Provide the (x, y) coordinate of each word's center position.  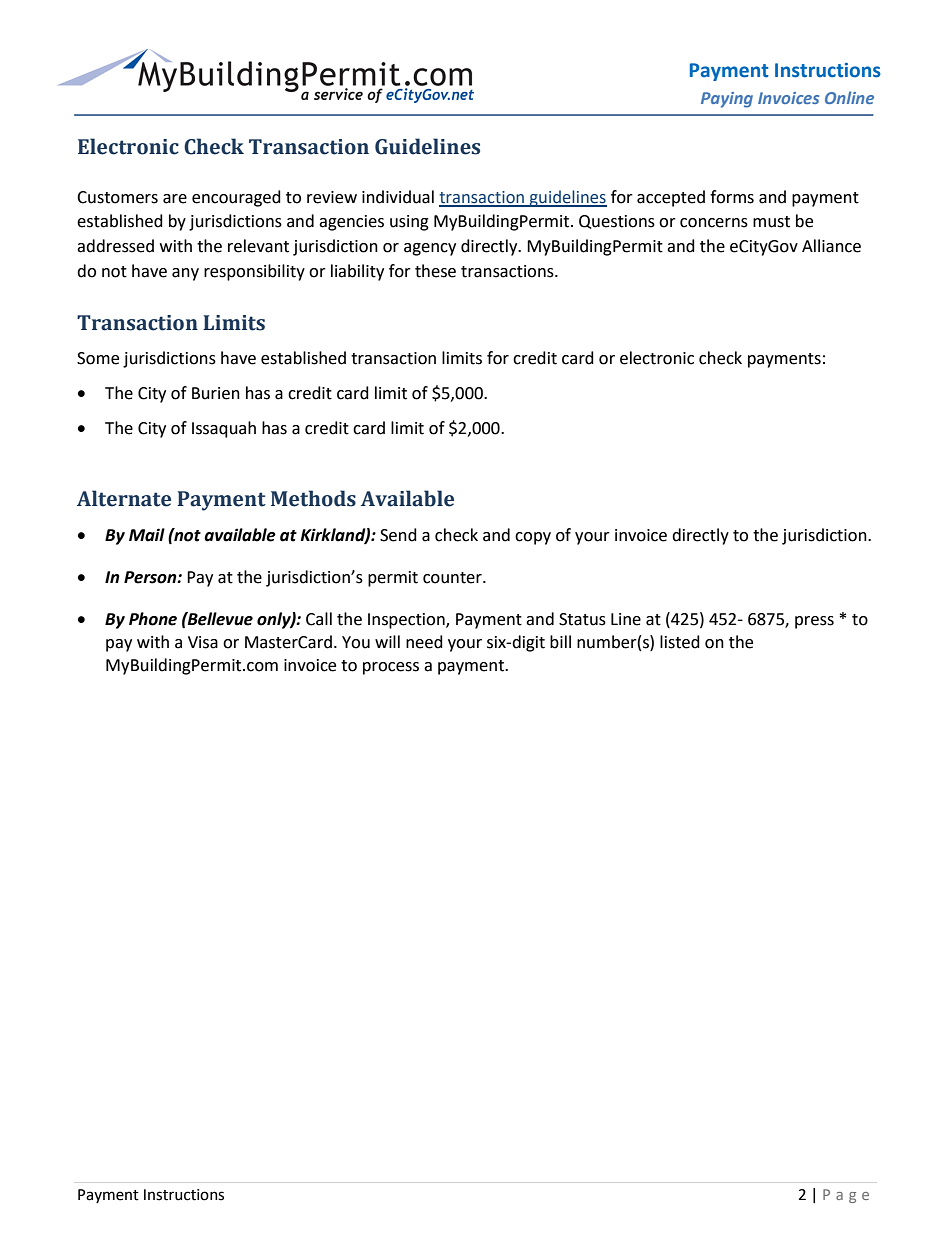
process (391, 668)
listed (680, 642)
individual (398, 197)
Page (846, 1196)
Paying (727, 100)
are (175, 199)
